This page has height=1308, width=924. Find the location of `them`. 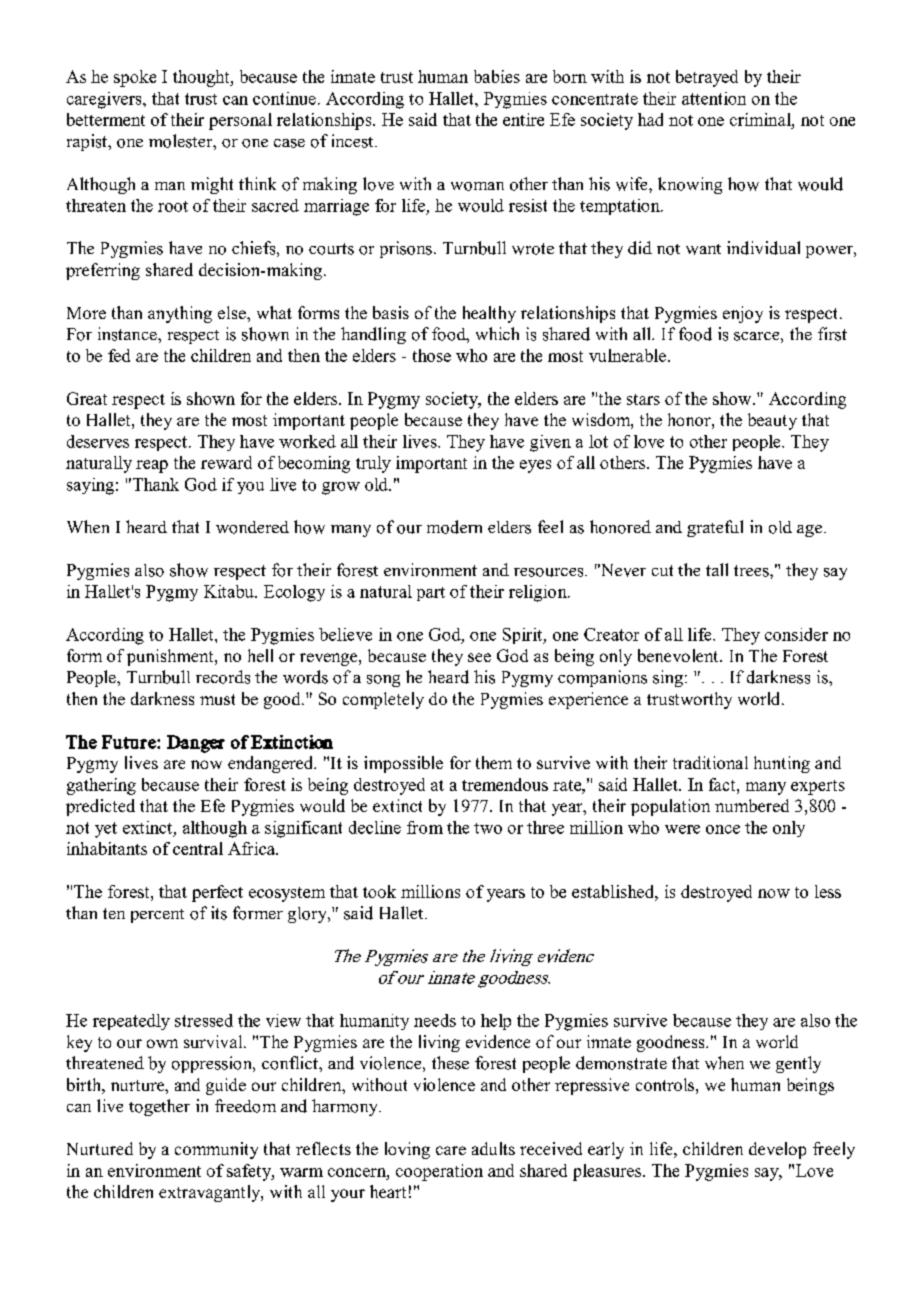

them is located at coordinates (494, 762).
